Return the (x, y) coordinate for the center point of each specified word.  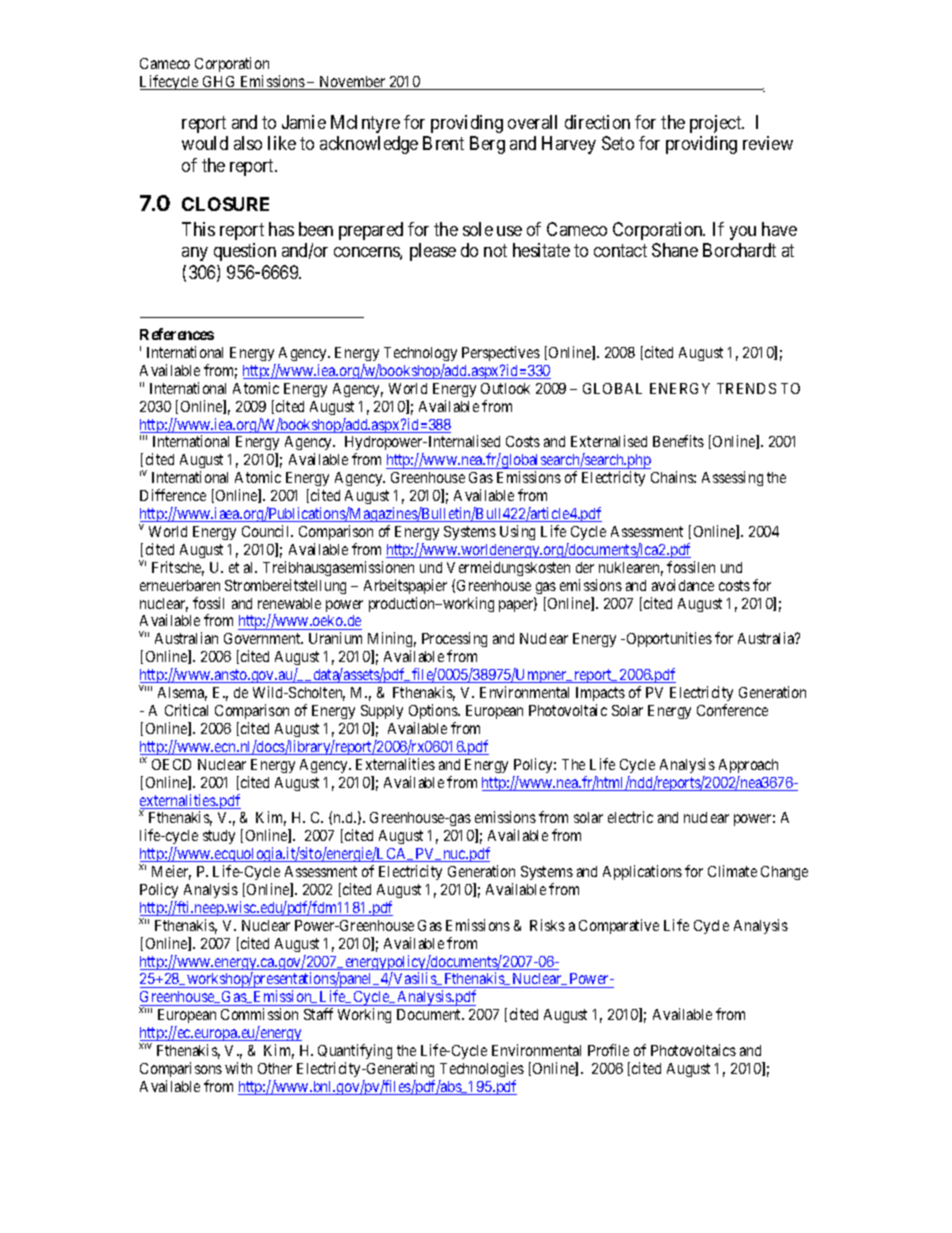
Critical (186, 710)
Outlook (505, 388)
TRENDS (746, 388)
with (238, 1068)
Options (434, 711)
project (717, 124)
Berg (487, 145)
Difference (173, 495)
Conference (732, 710)
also (248, 143)
